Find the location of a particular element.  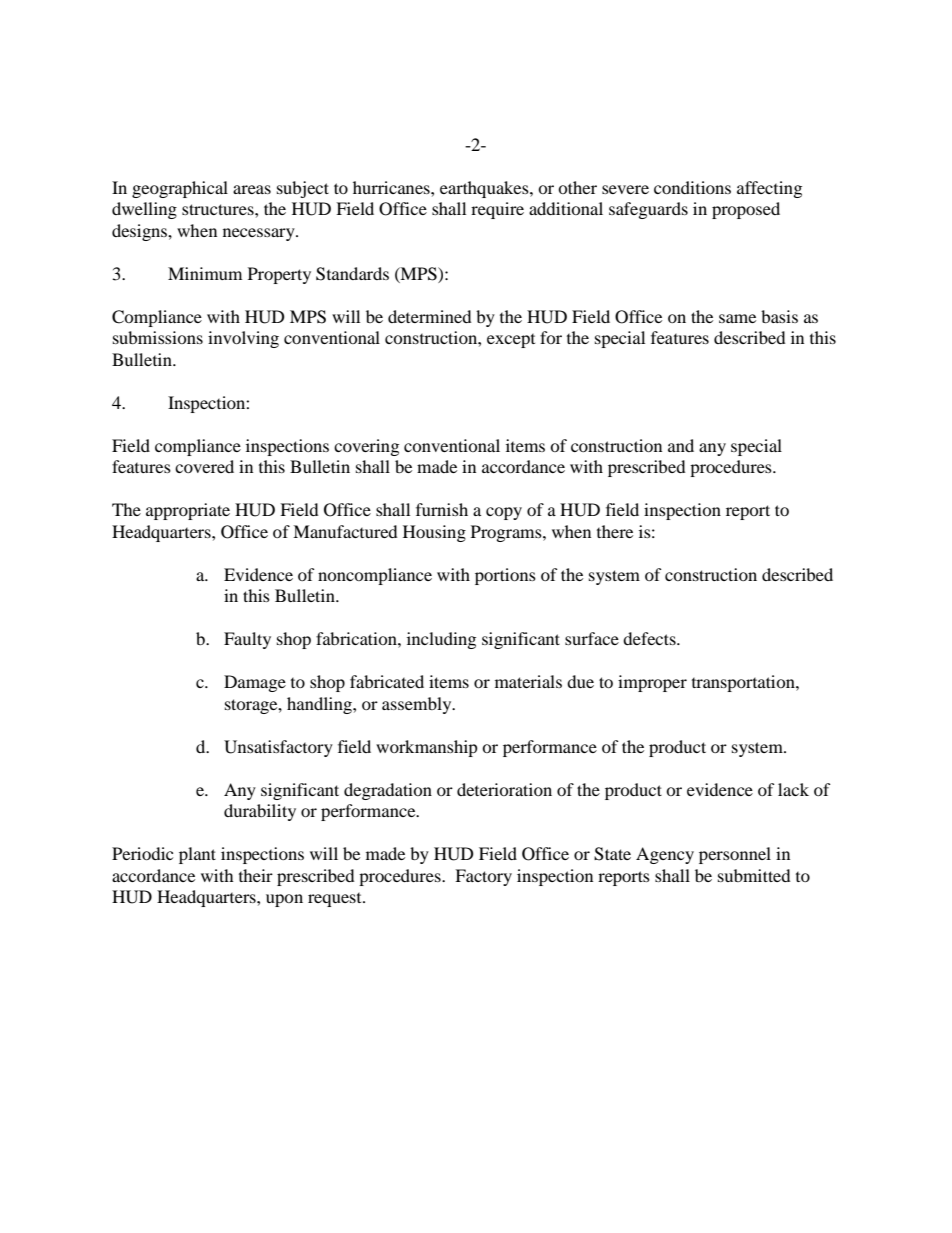

require is located at coordinates (497, 210).
